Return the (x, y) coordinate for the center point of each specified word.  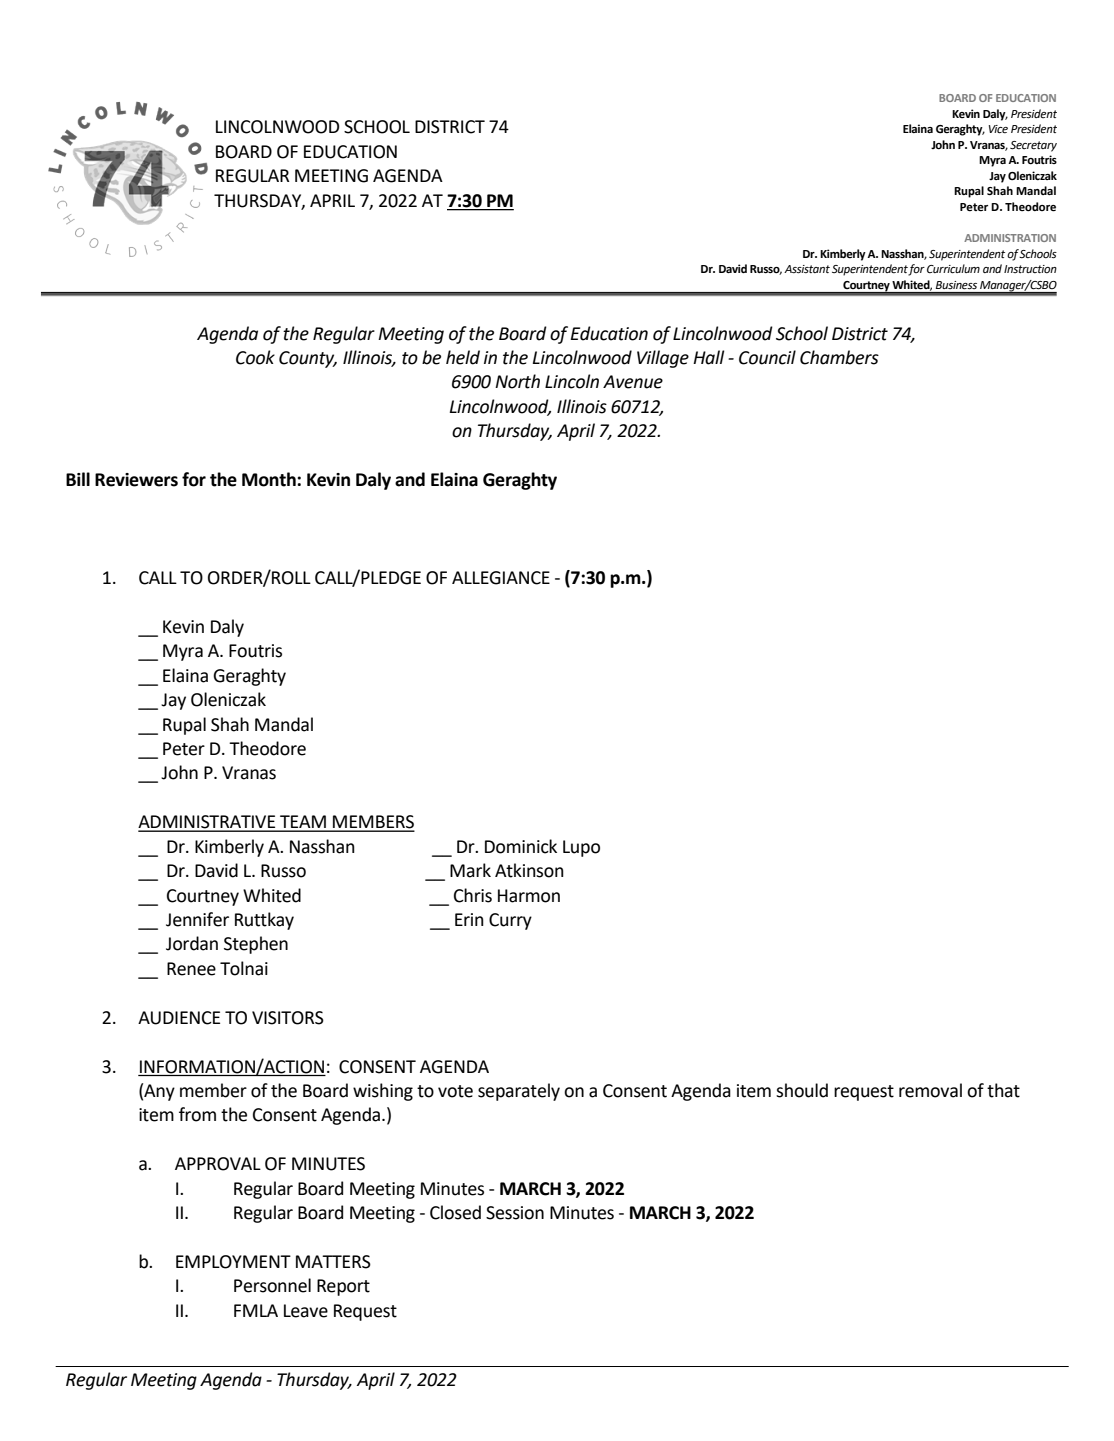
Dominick (521, 846)
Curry (510, 921)
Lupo (581, 848)
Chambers (839, 357)
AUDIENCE (179, 1018)
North (517, 381)
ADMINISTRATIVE (208, 823)
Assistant (807, 269)
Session (515, 1213)
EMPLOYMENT (233, 1262)
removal (930, 1090)
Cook (255, 357)
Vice (998, 129)
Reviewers (136, 480)
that (1003, 1090)
